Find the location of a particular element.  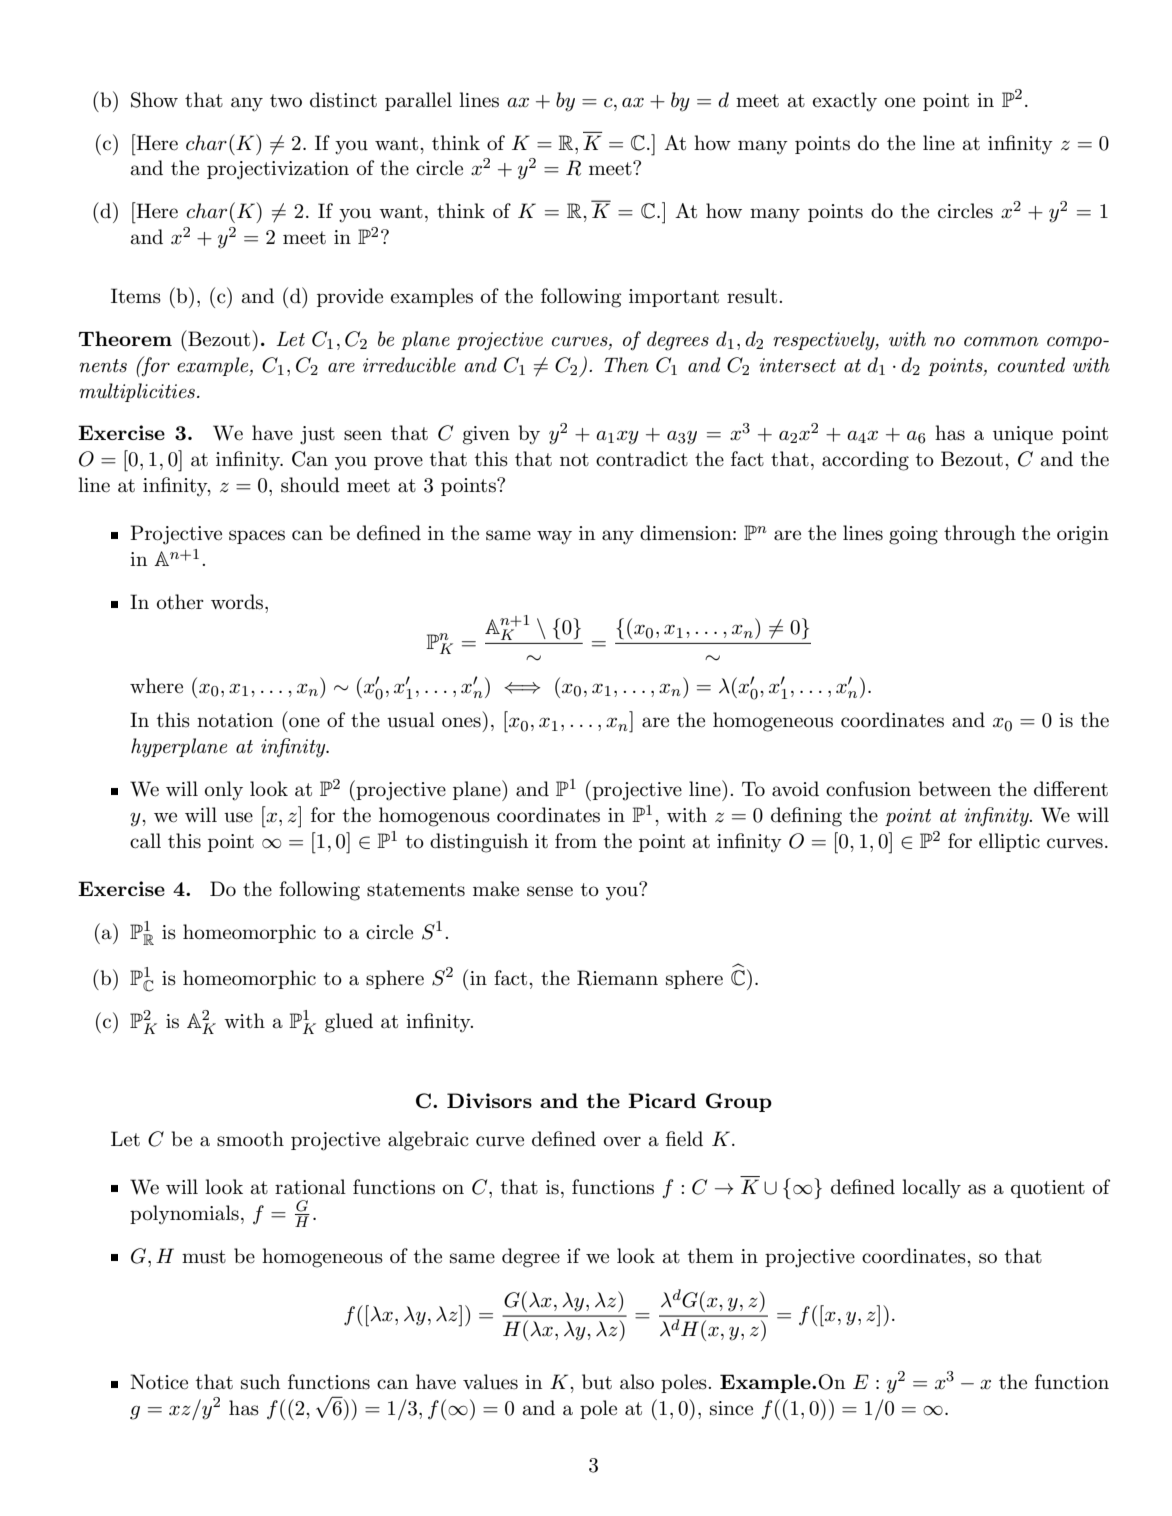

way is located at coordinates (554, 537).
